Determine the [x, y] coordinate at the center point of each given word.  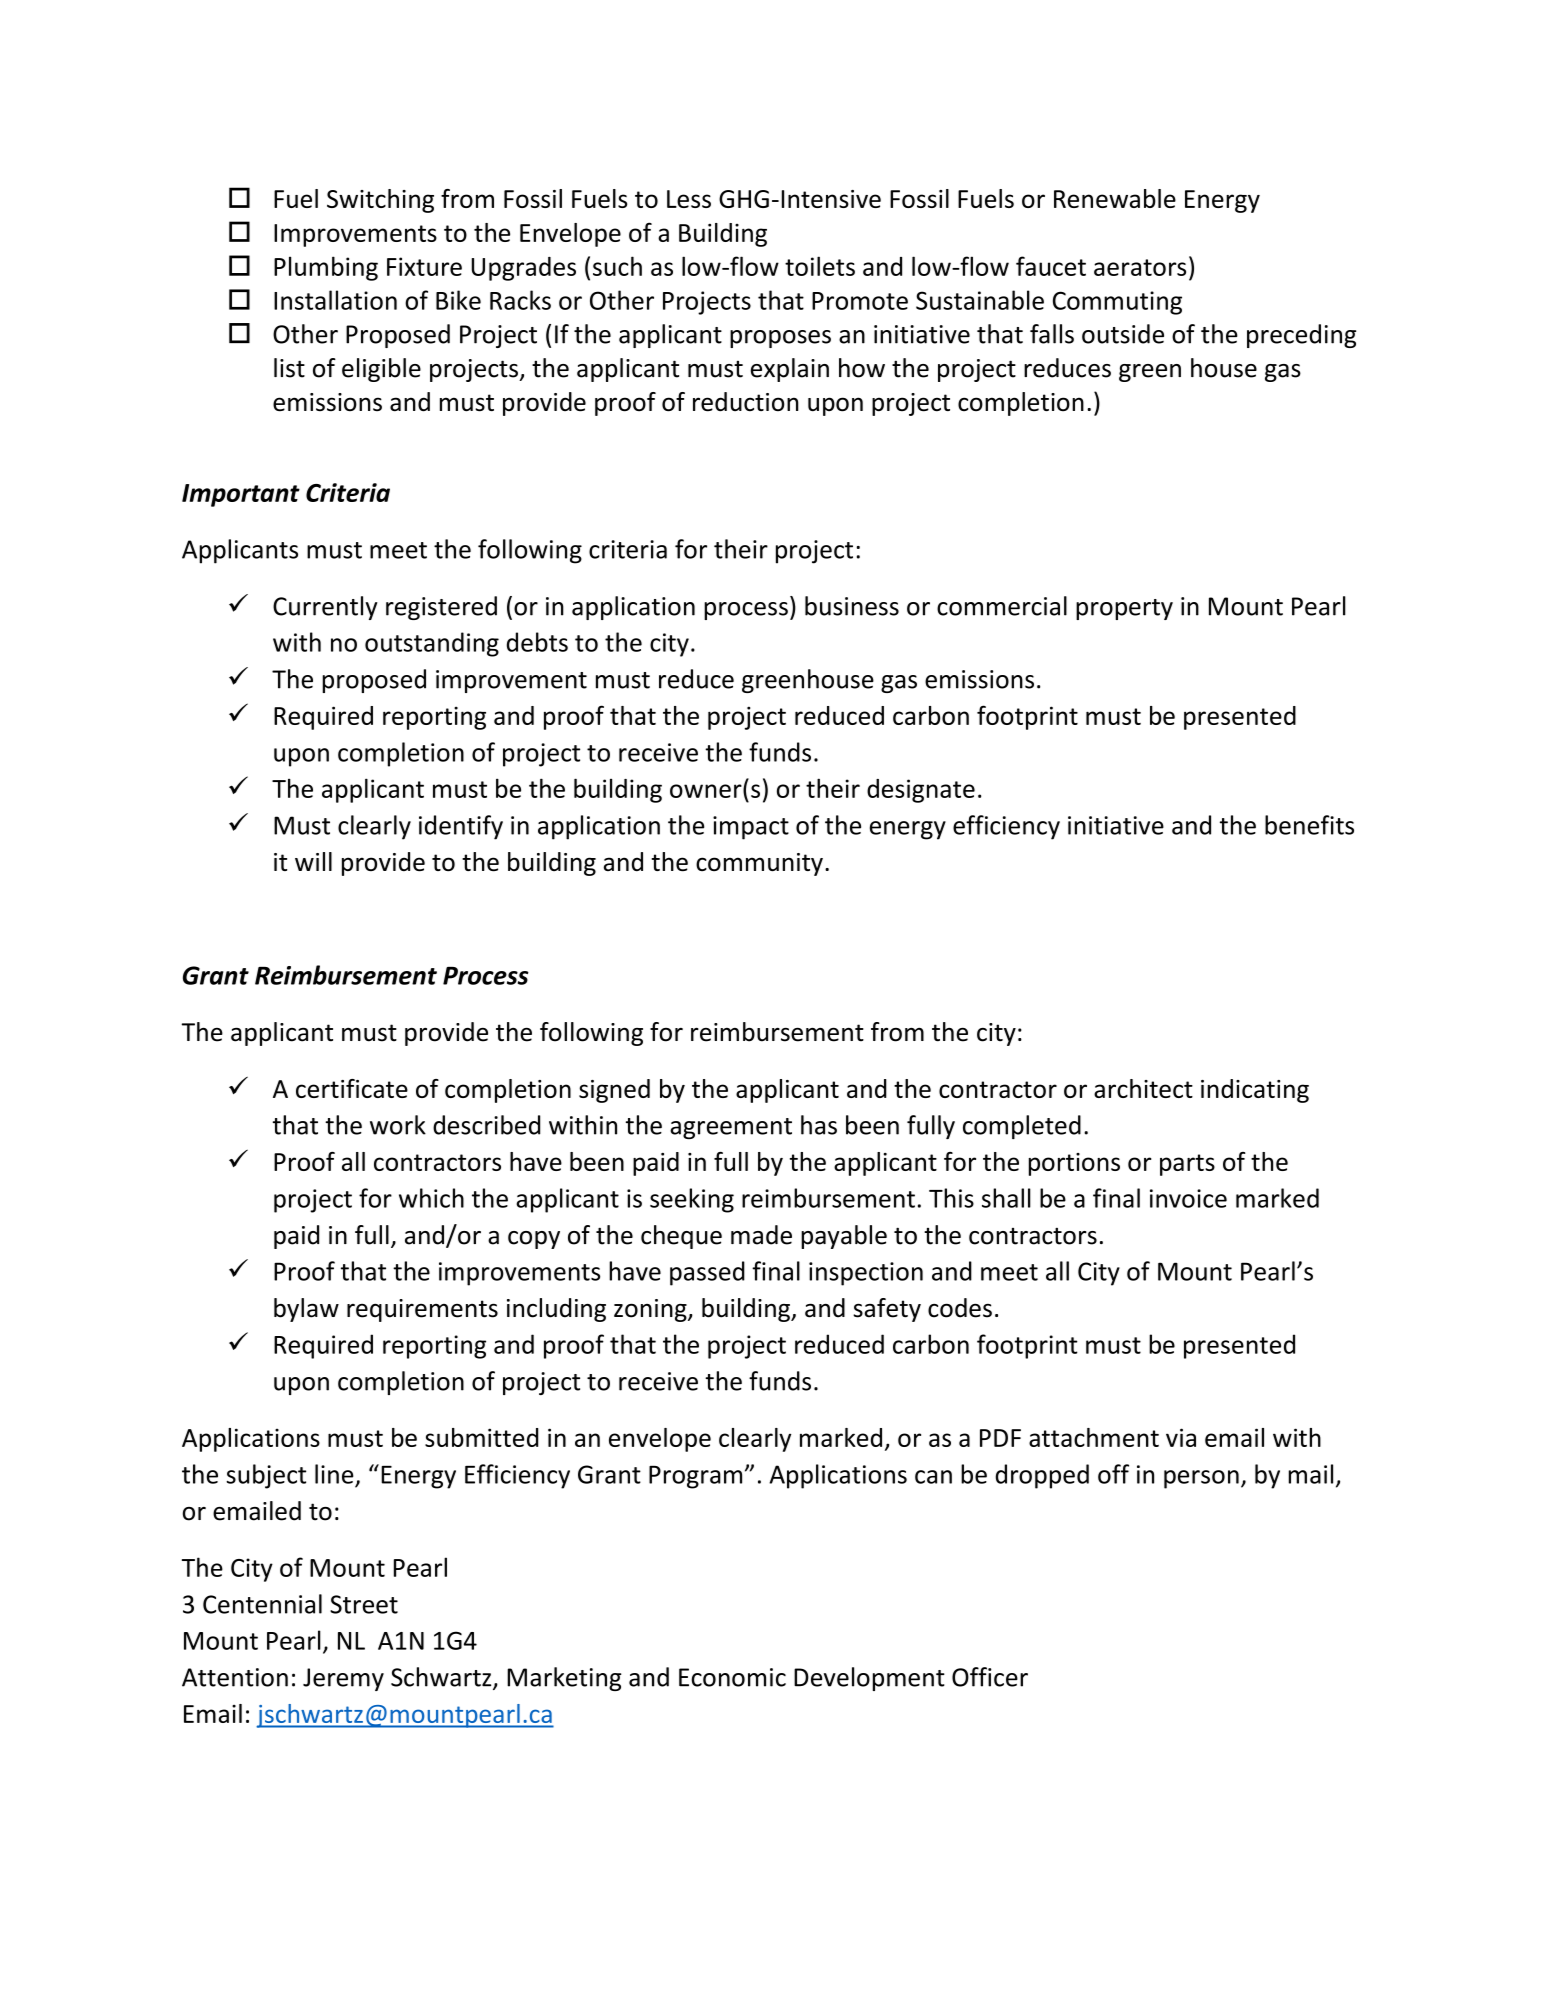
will [313, 861]
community [759, 864]
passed [707, 1273]
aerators [1140, 267]
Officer [990, 1677]
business [852, 606]
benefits [1309, 825]
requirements [422, 1310]
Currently [325, 608]
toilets [820, 266]
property [1124, 609]
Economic [732, 1677]
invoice [1188, 1198]
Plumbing [326, 268]
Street [364, 1604]
